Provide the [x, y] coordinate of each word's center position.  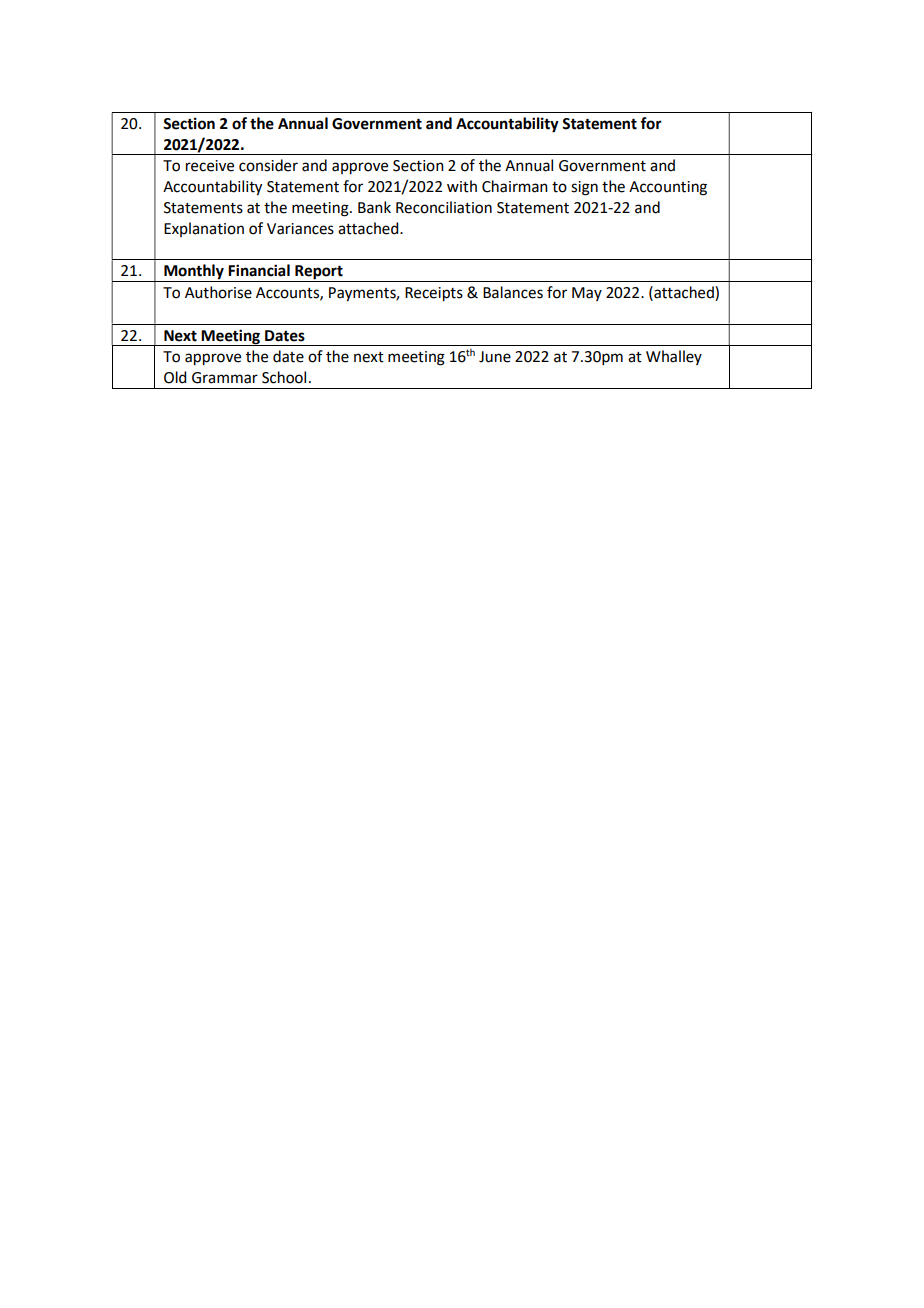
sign [584, 188]
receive [210, 166]
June [495, 357]
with [462, 186]
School [284, 377]
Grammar [225, 378]
